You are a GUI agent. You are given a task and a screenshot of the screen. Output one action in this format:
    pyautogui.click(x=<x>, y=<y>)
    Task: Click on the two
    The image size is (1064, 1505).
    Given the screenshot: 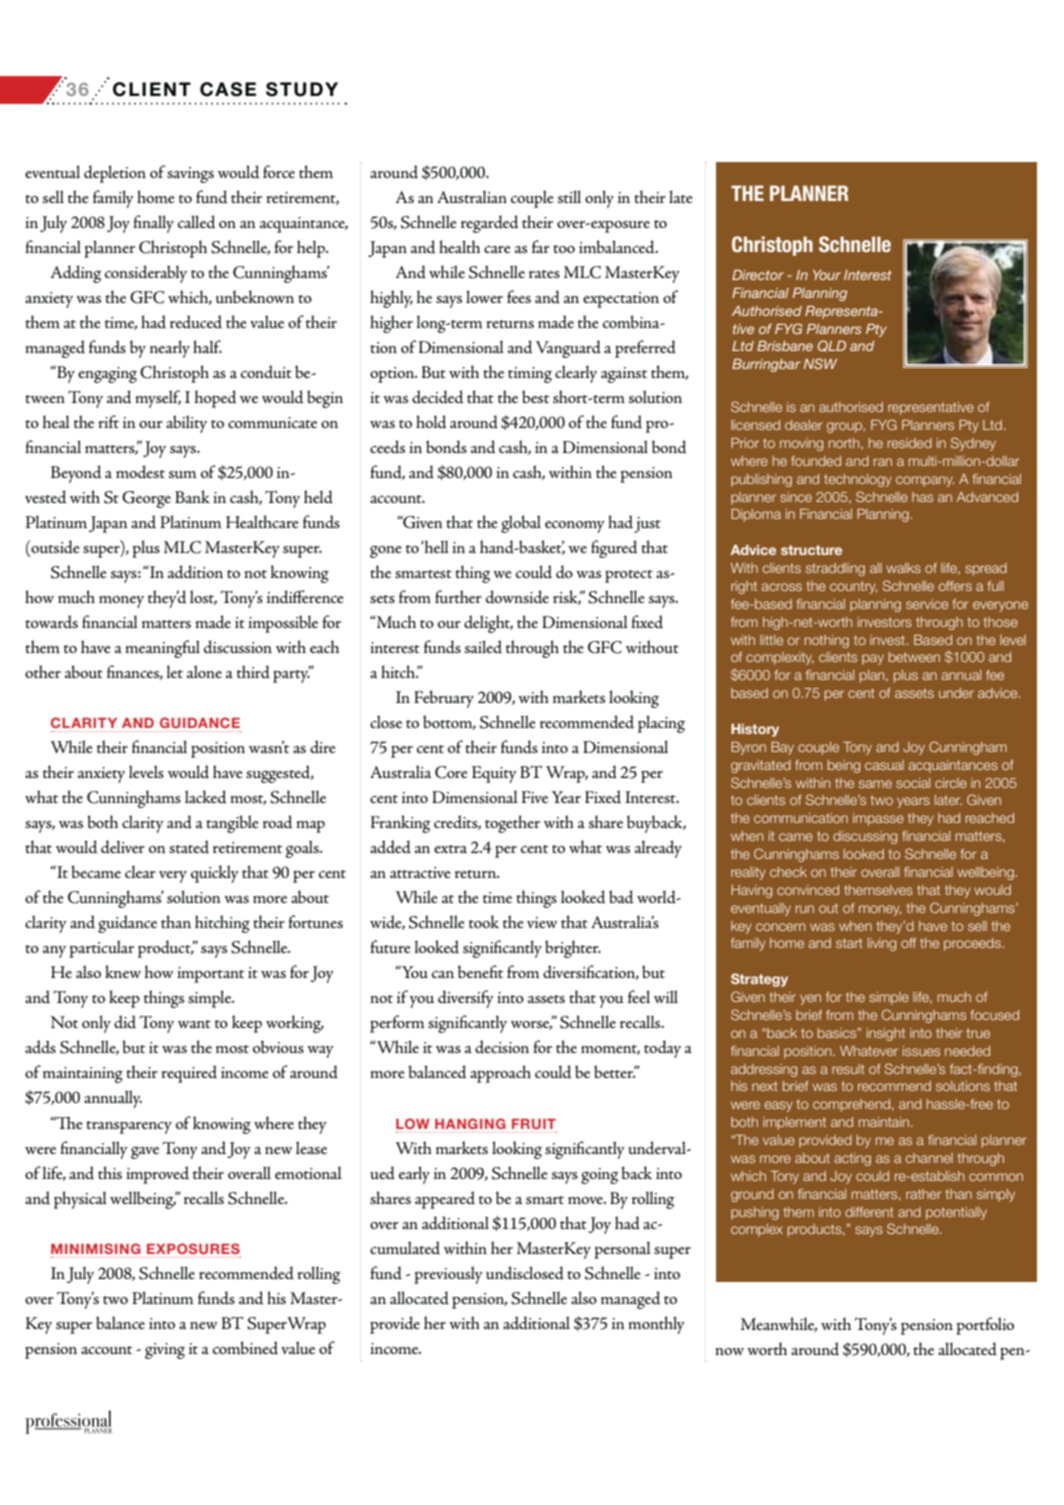 What is the action you would take?
    pyautogui.click(x=115, y=1300)
